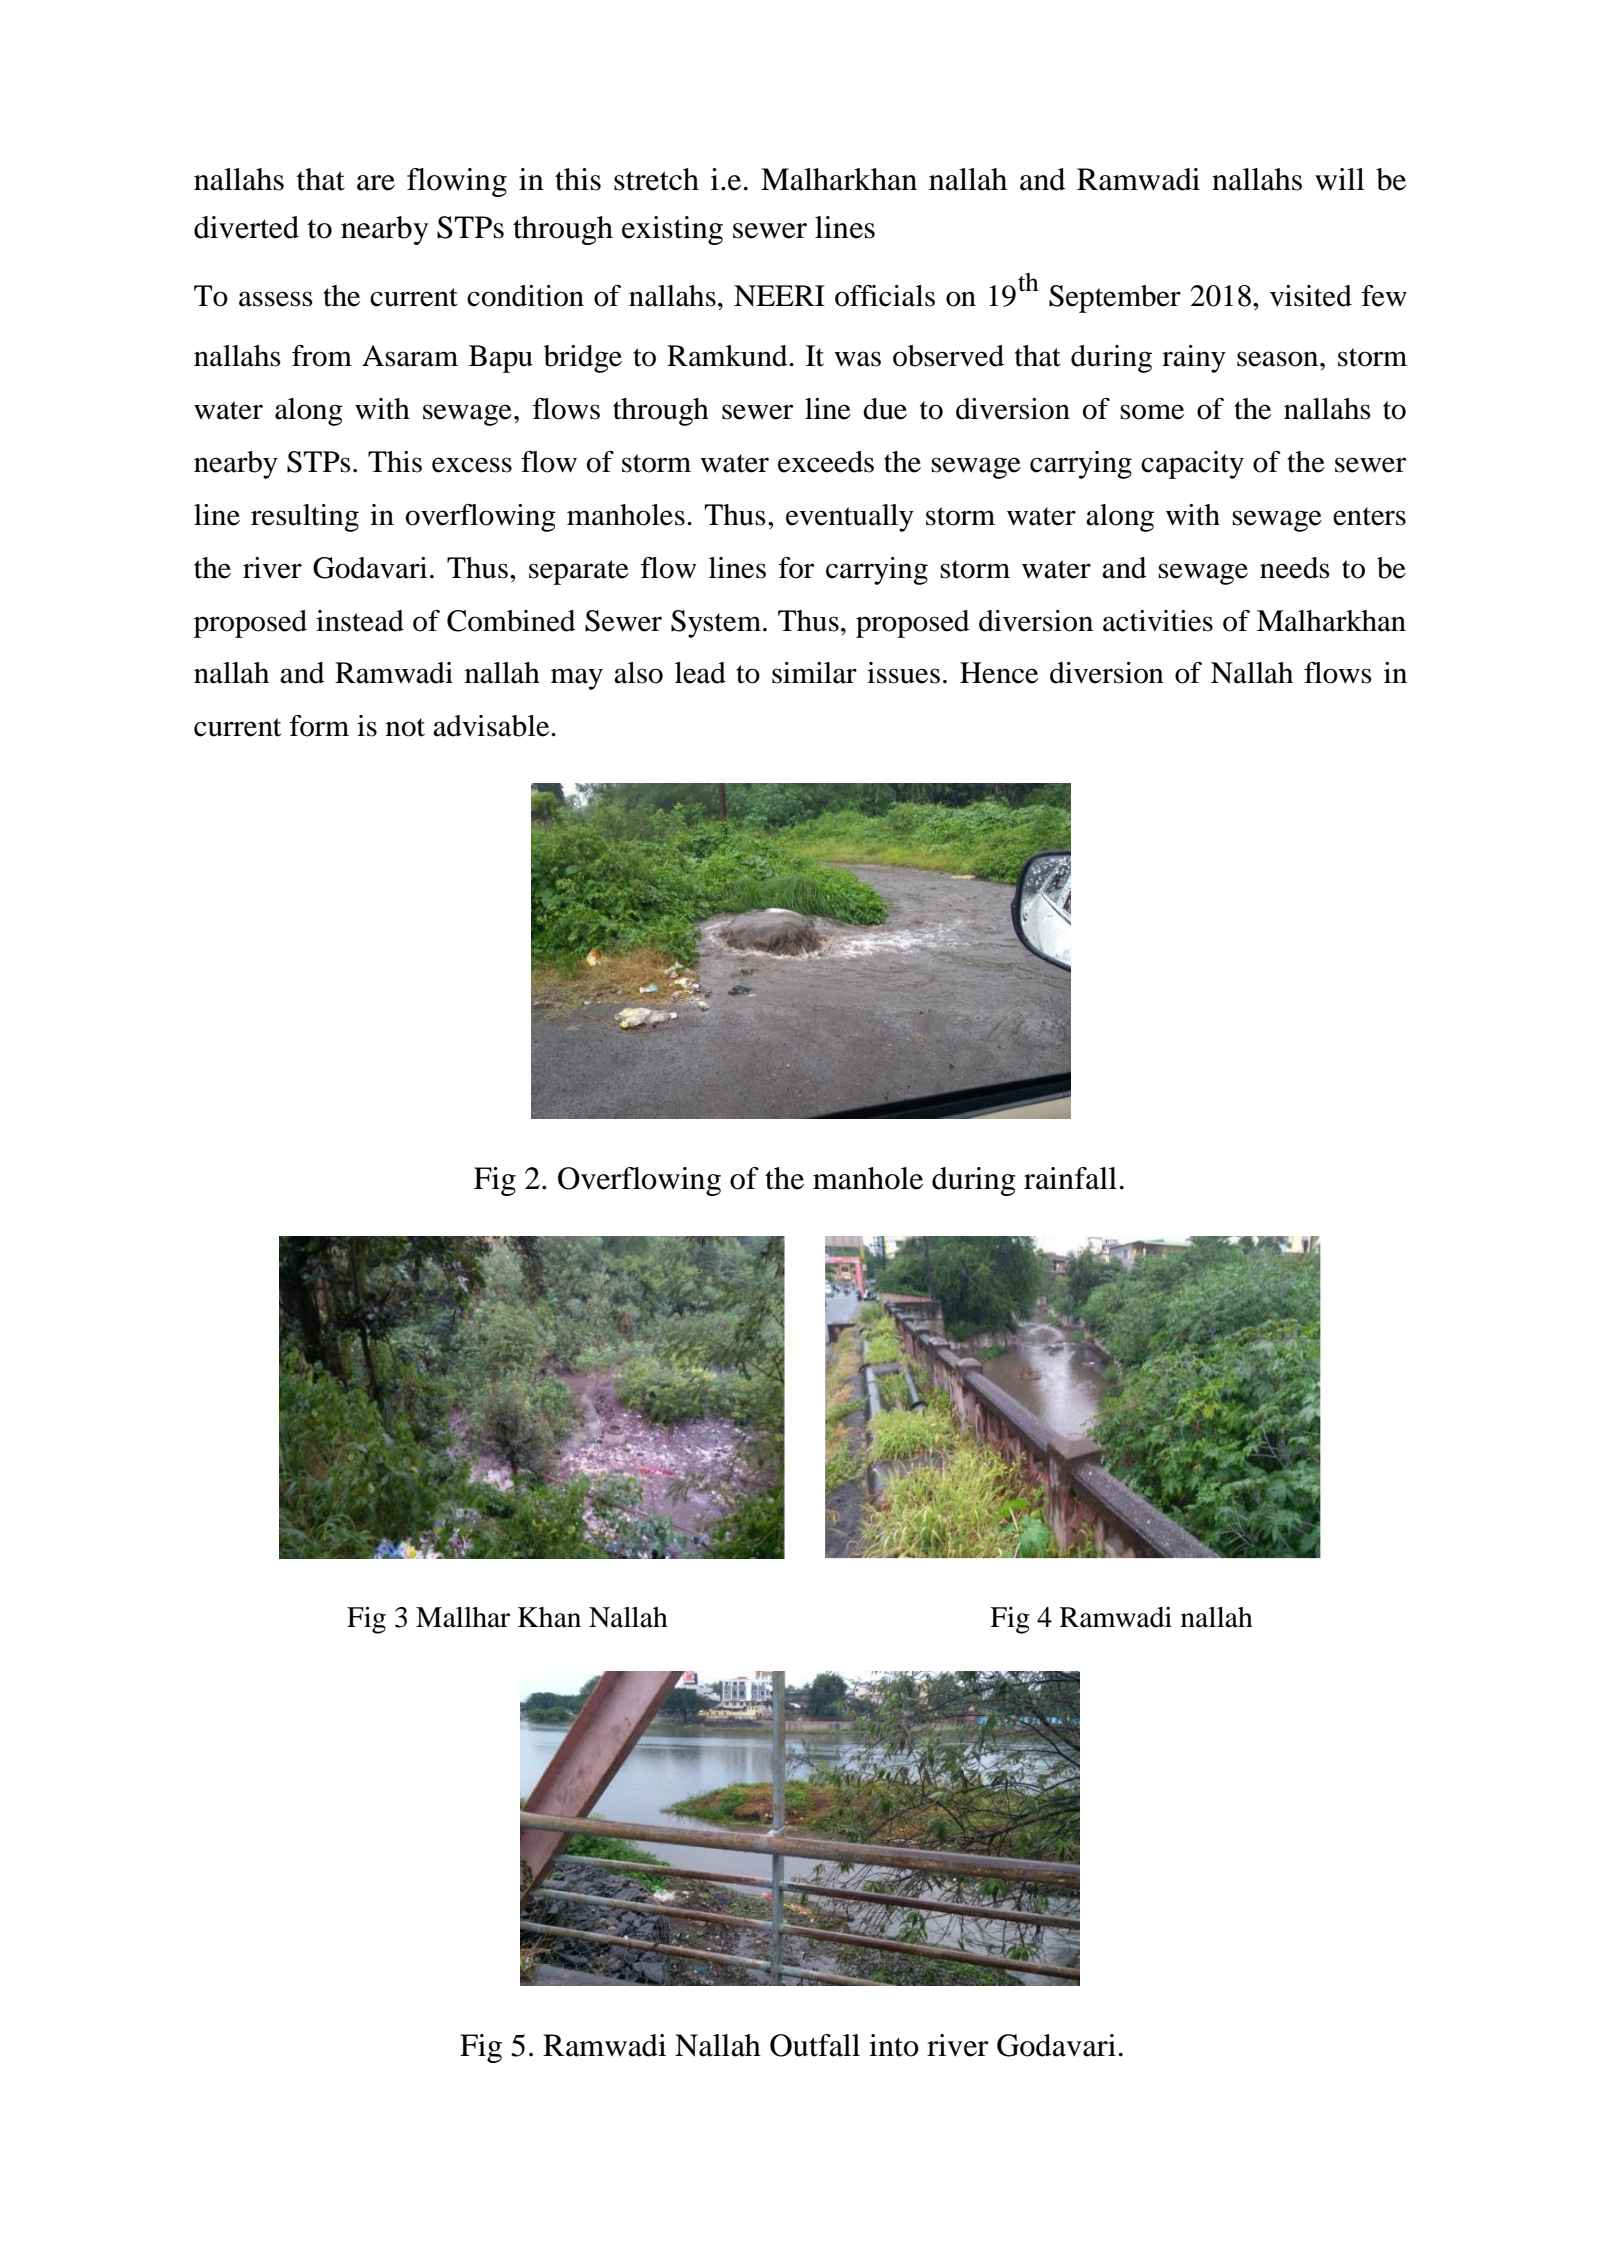  Describe the element at coordinates (999, 673) in the document. I see `Hence` at that location.
